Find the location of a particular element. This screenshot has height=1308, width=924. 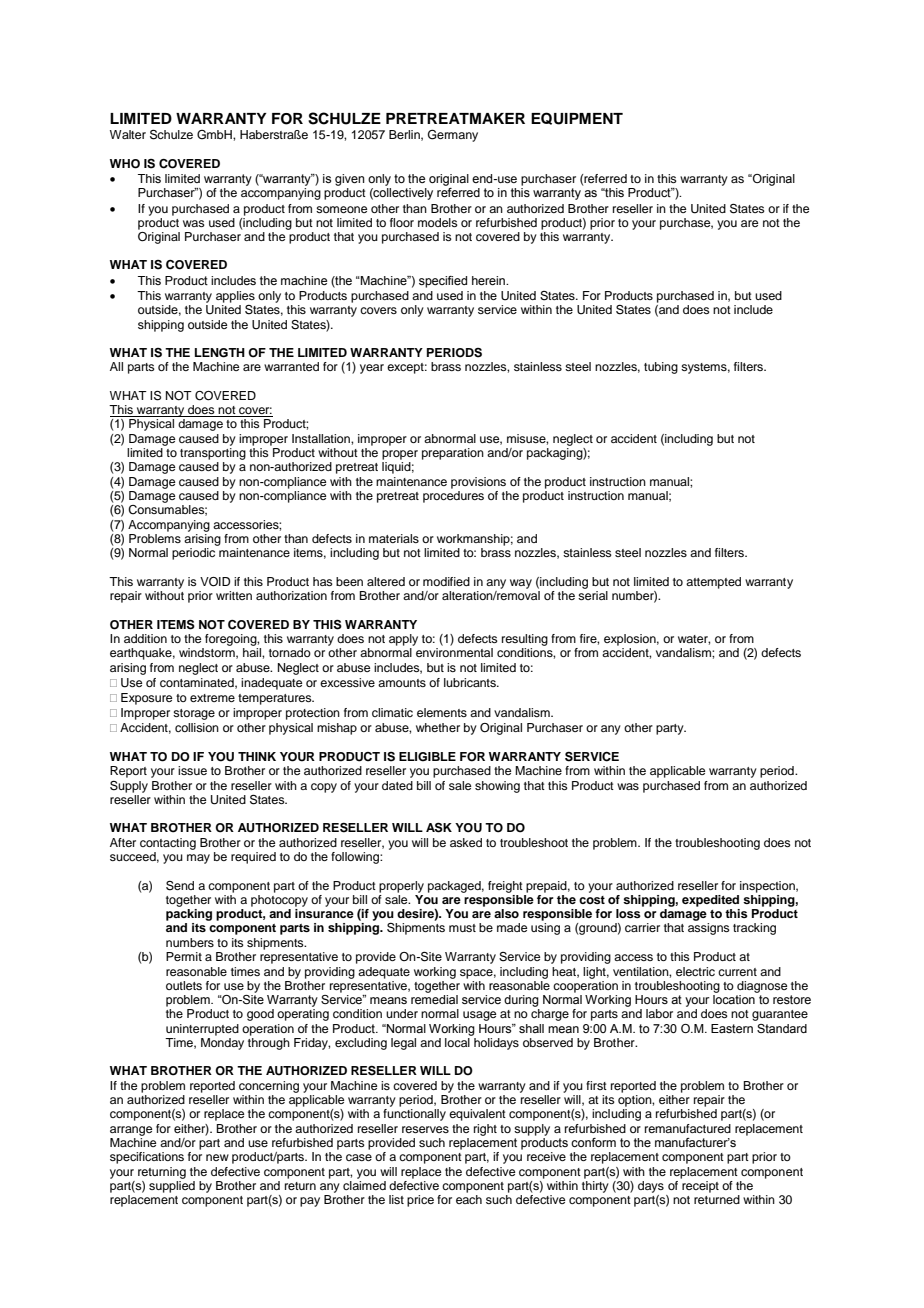

new is located at coordinates (217, 1157).
